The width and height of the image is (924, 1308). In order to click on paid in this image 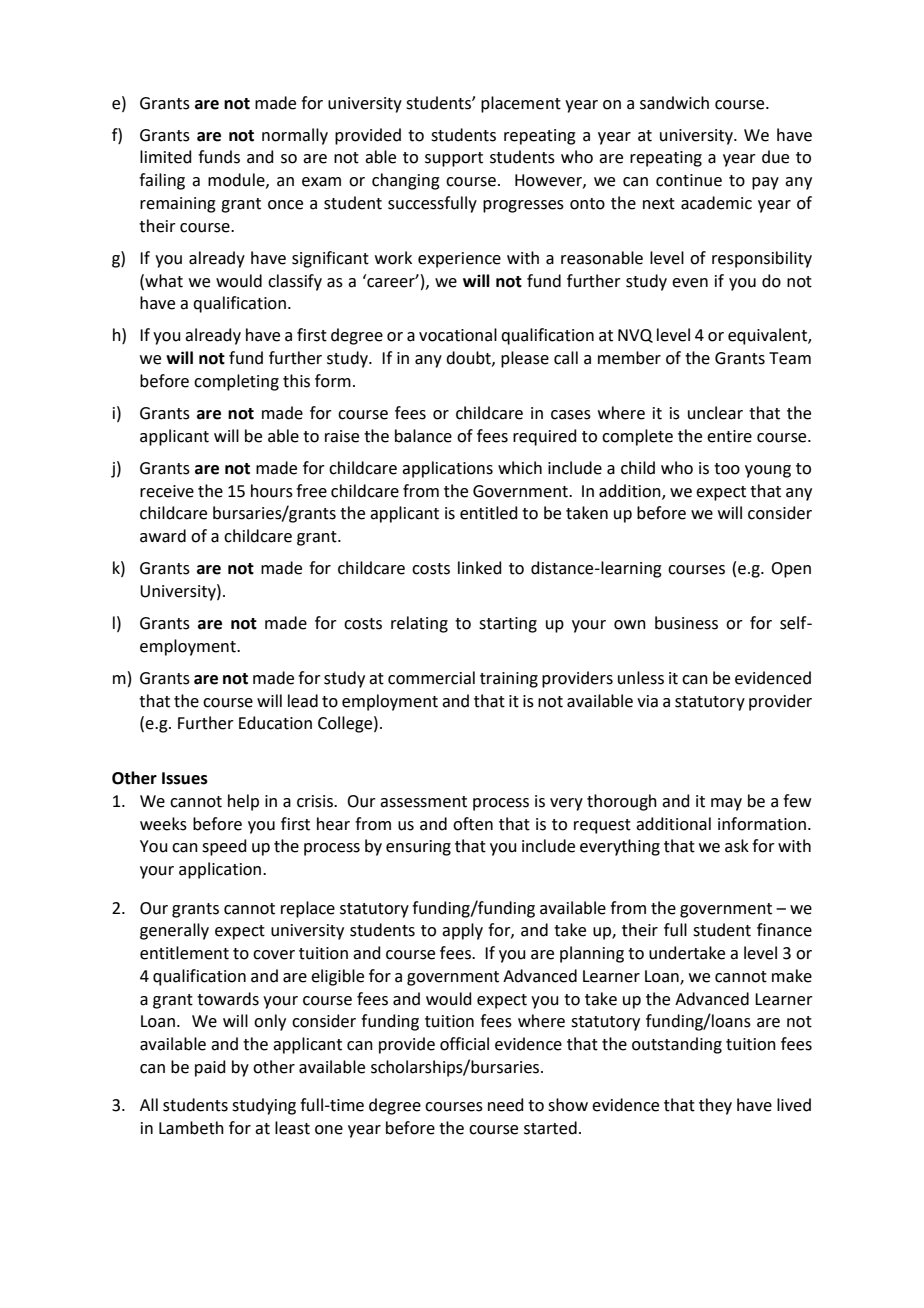, I will do `click(210, 1068)`.
